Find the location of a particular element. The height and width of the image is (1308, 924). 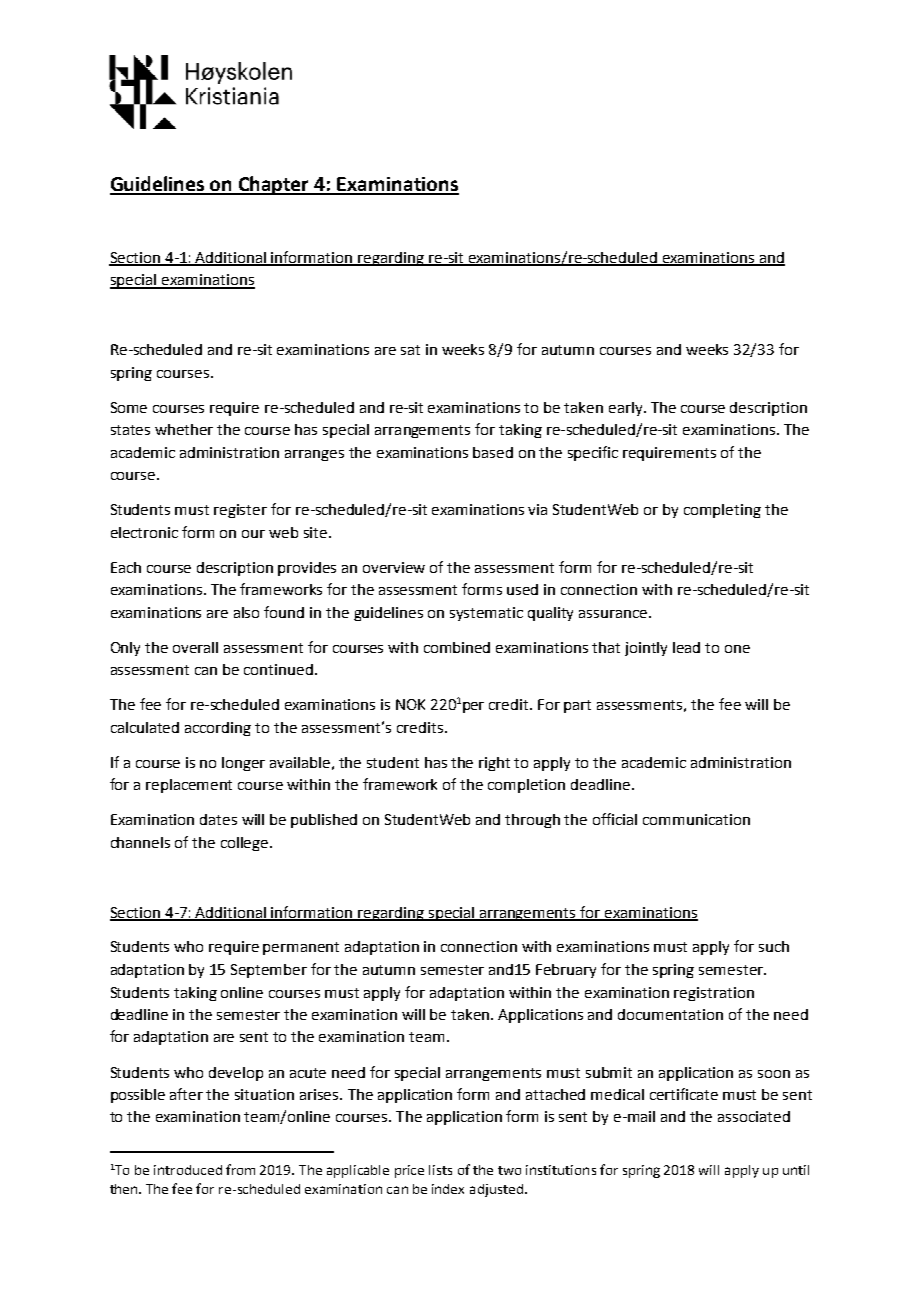

sat is located at coordinates (410, 350).
